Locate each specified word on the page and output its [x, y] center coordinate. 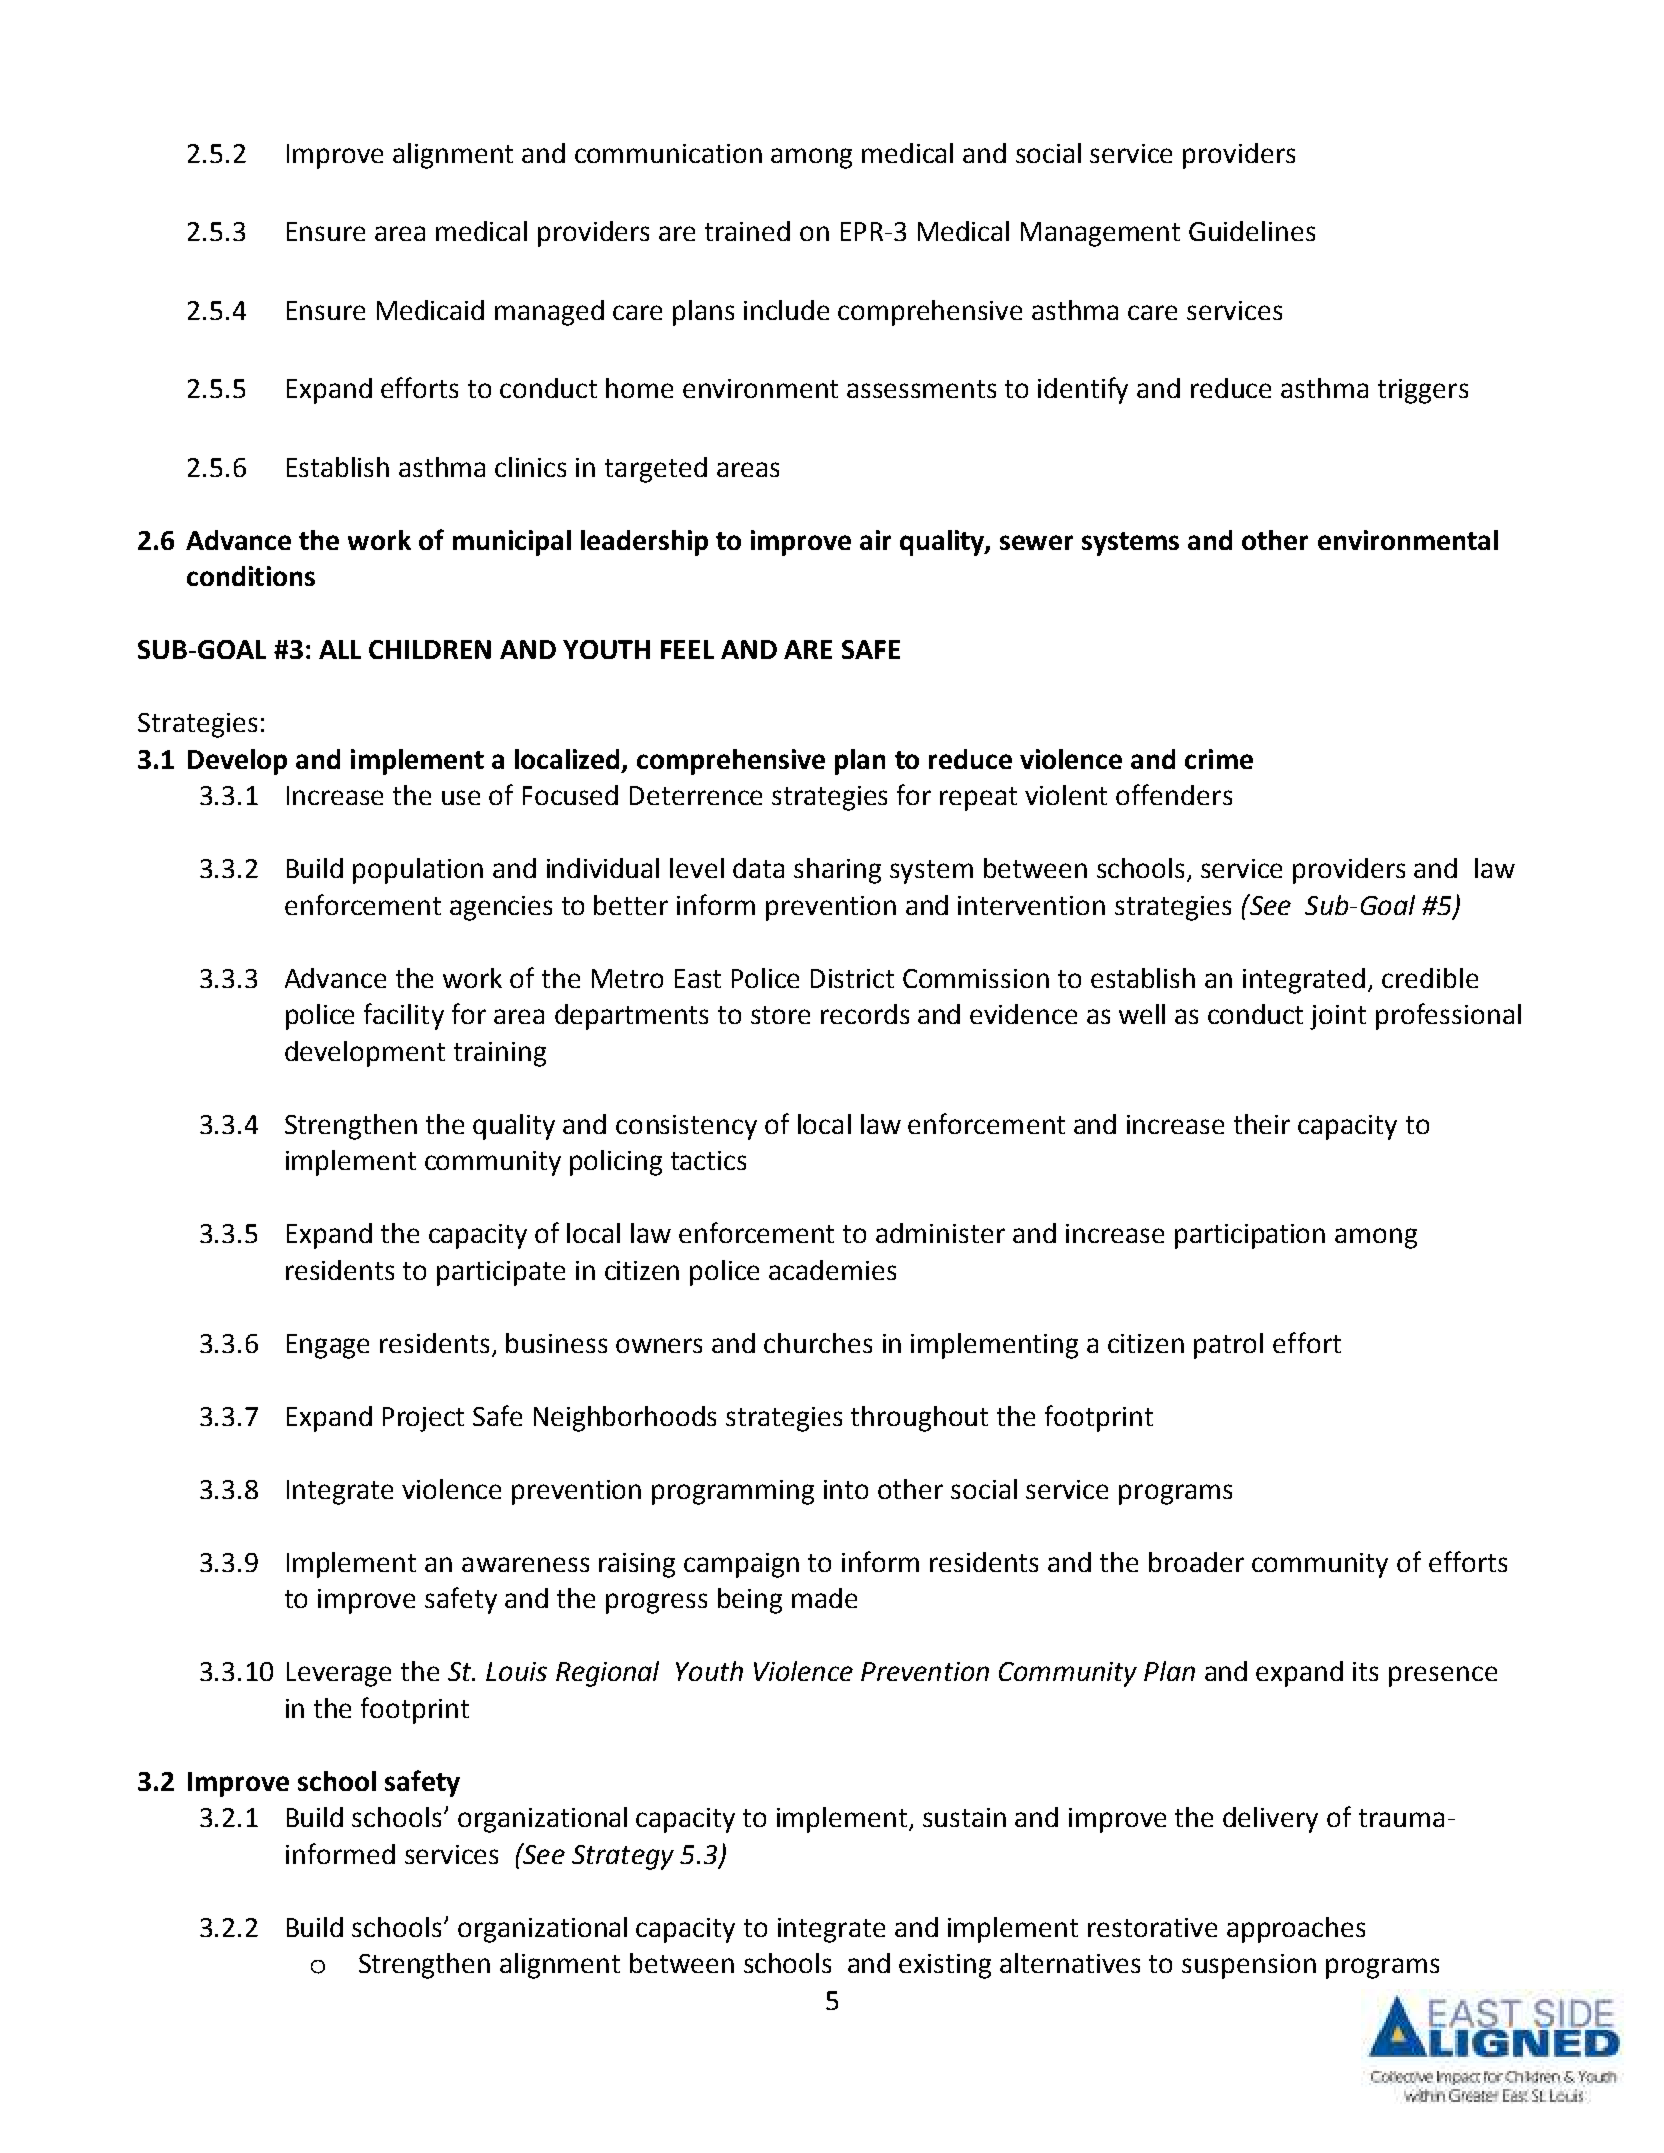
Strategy [623, 1857]
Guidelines [1252, 231]
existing [945, 1966]
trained [747, 231]
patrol [1228, 1346]
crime [1219, 759]
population [418, 871]
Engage [328, 1346]
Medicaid [430, 310]
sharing [837, 871]
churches [818, 1343]
